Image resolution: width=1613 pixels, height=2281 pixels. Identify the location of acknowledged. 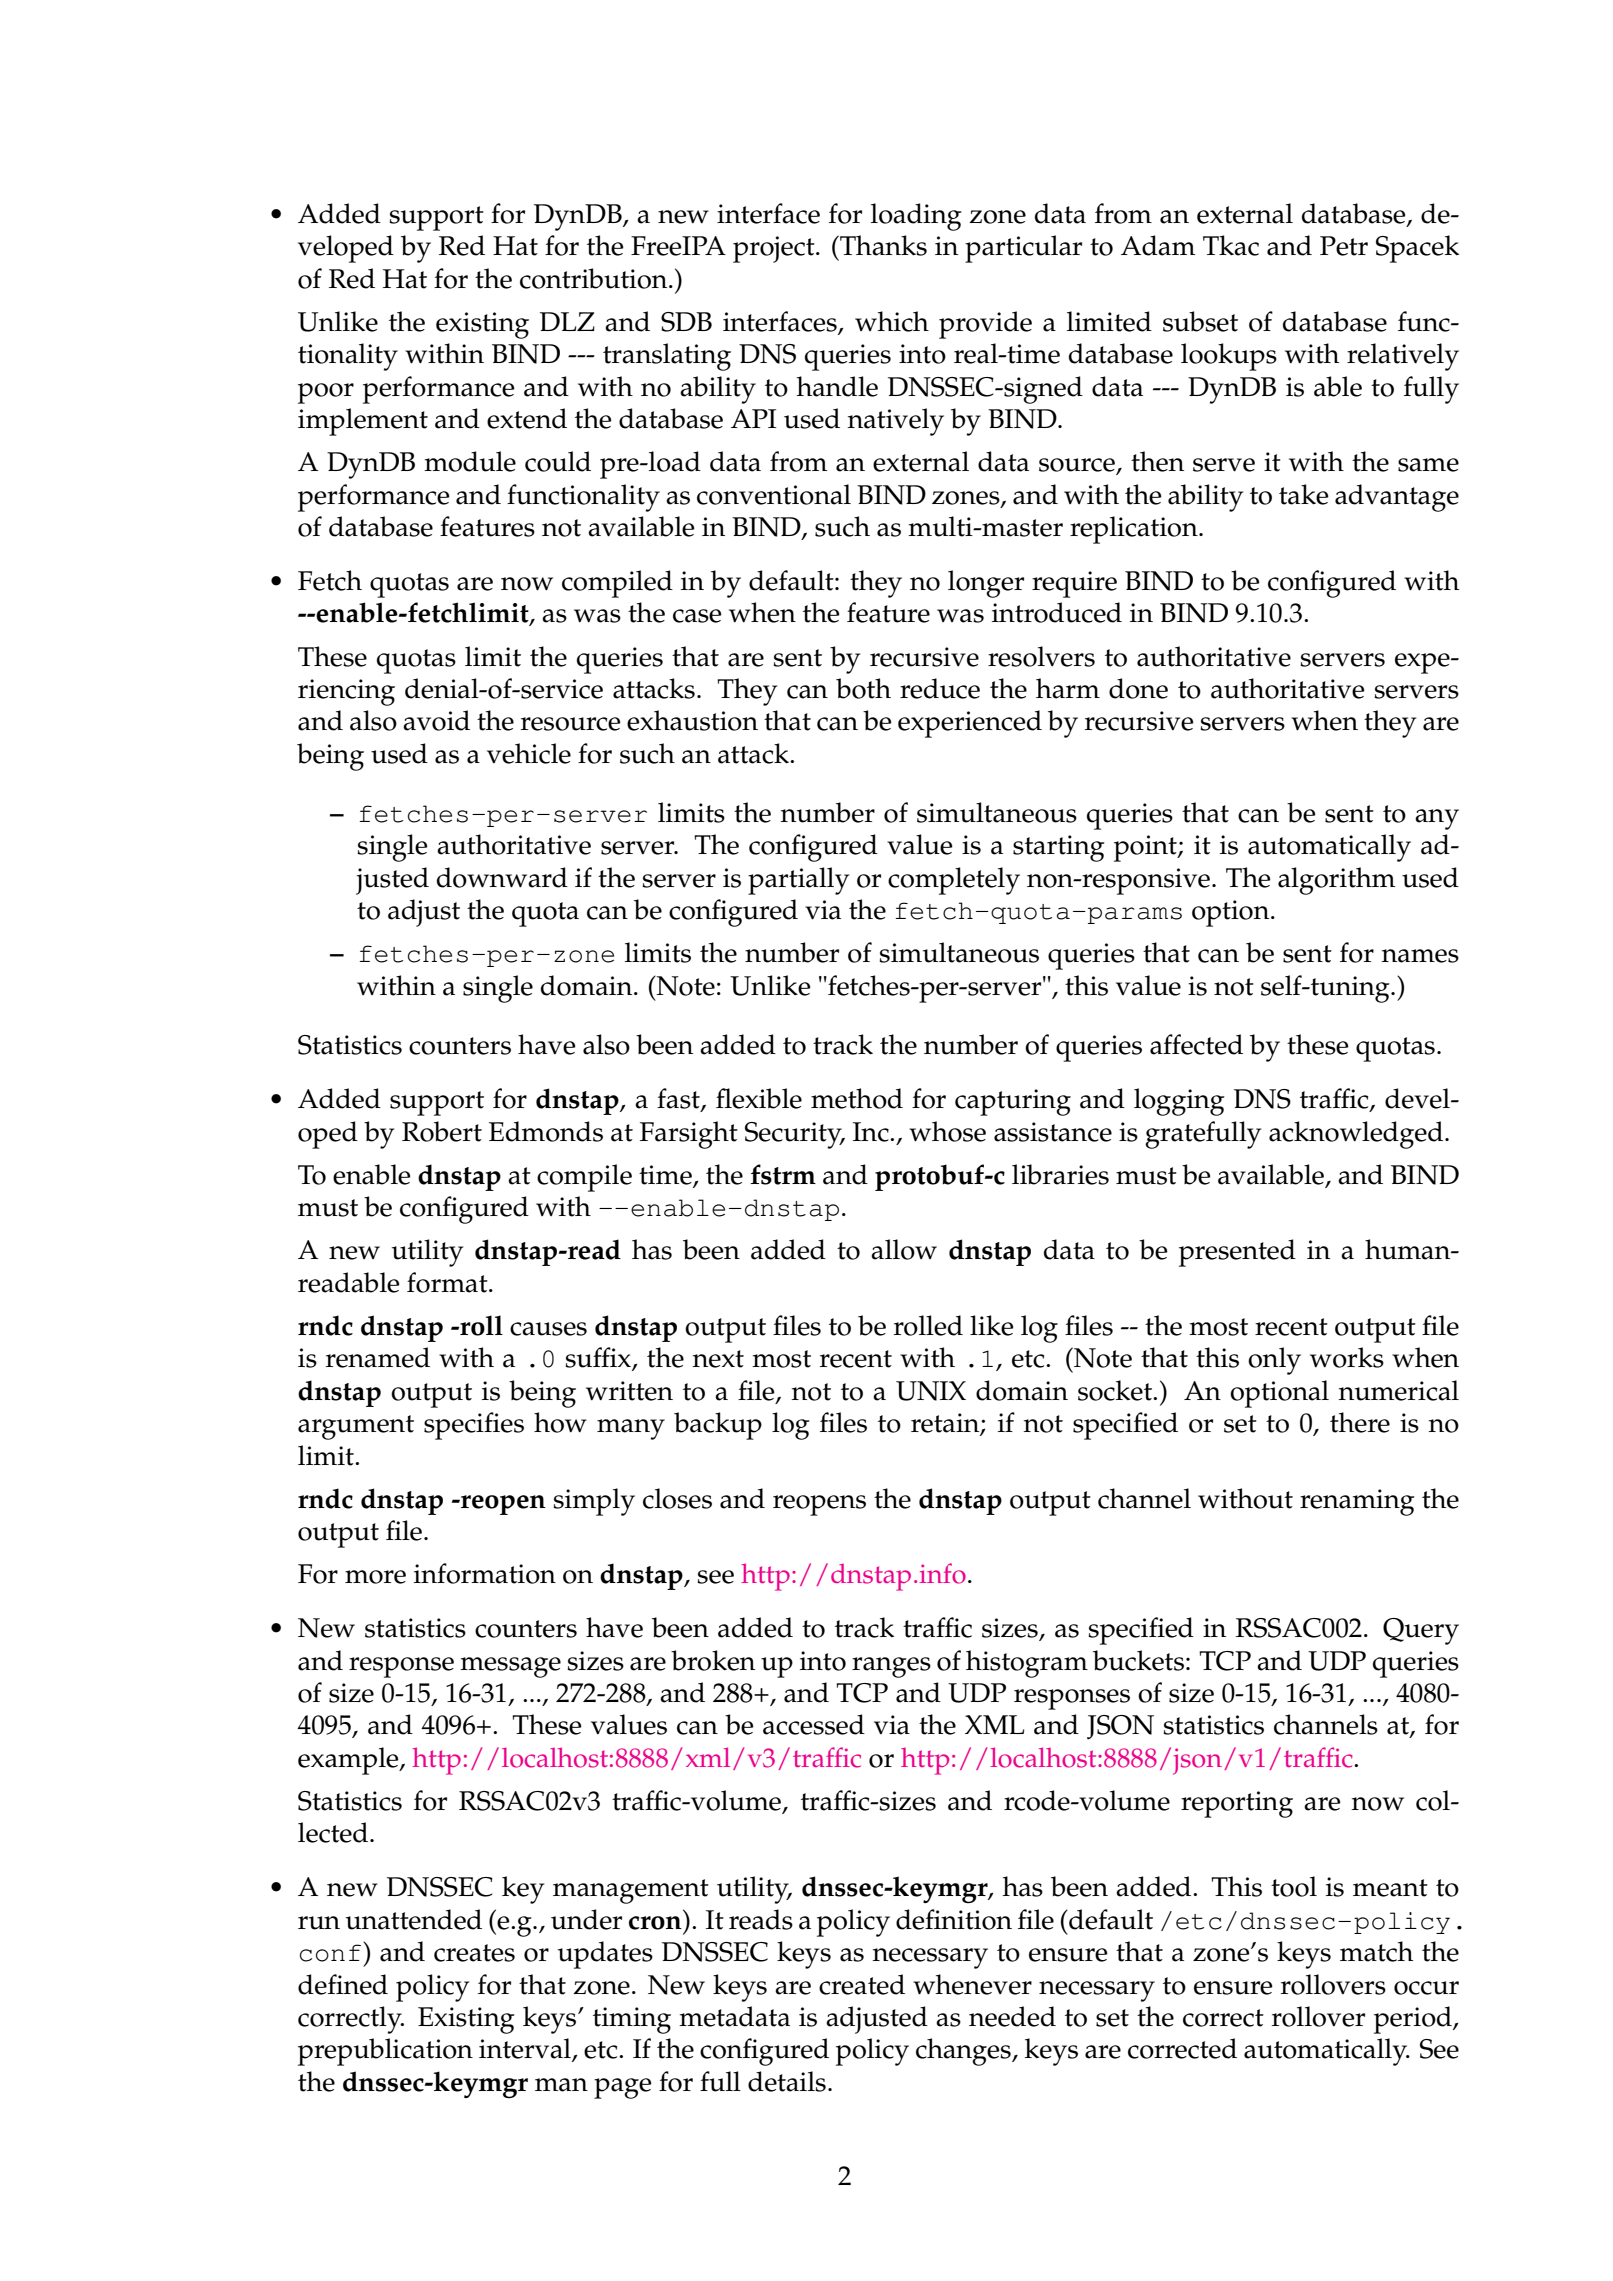
(1357, 1135).
